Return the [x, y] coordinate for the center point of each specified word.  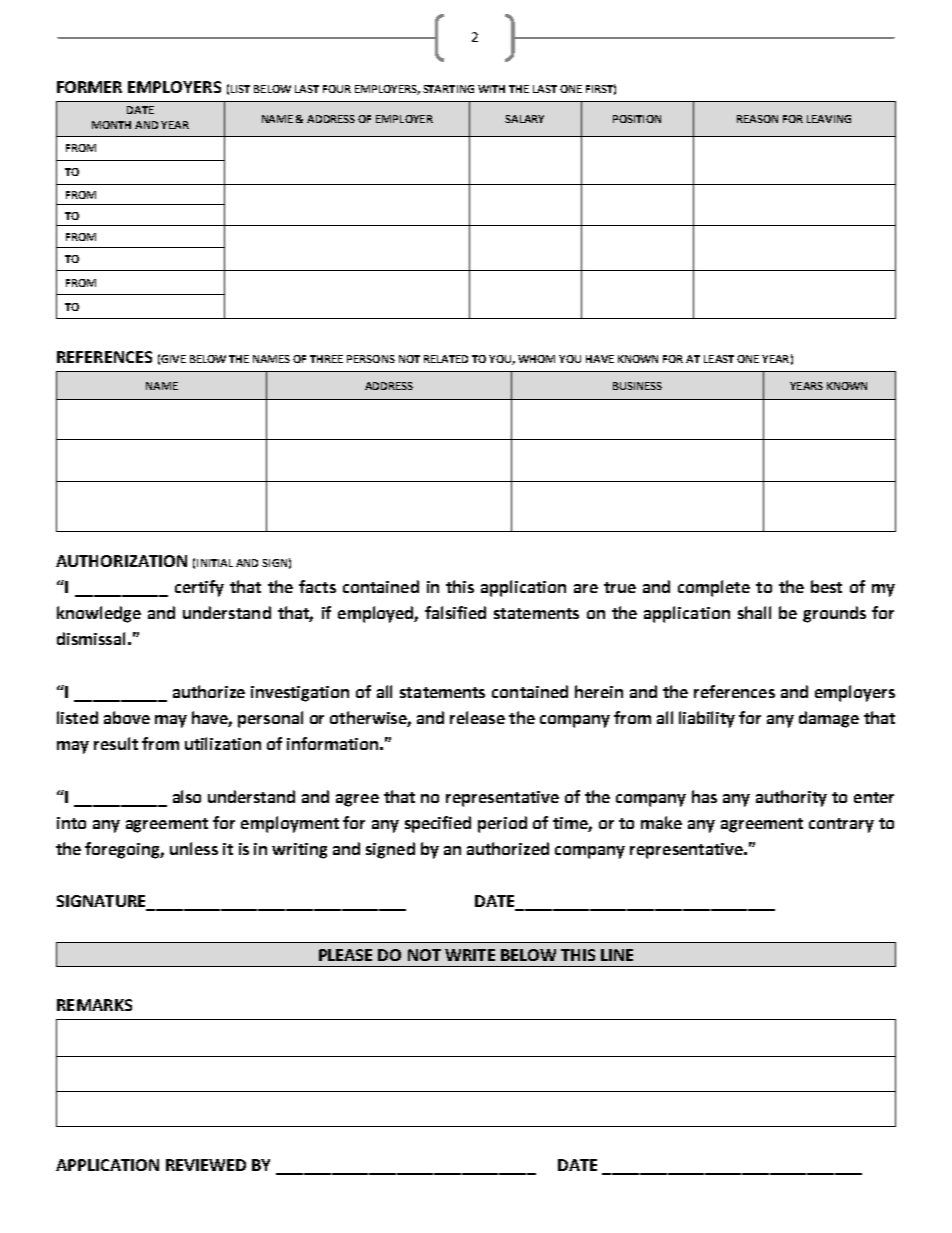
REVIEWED [206, 1165]
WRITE [470, 955]
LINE [617, 955]
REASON [757, 119]
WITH [491, 89]
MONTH [111, 125]
